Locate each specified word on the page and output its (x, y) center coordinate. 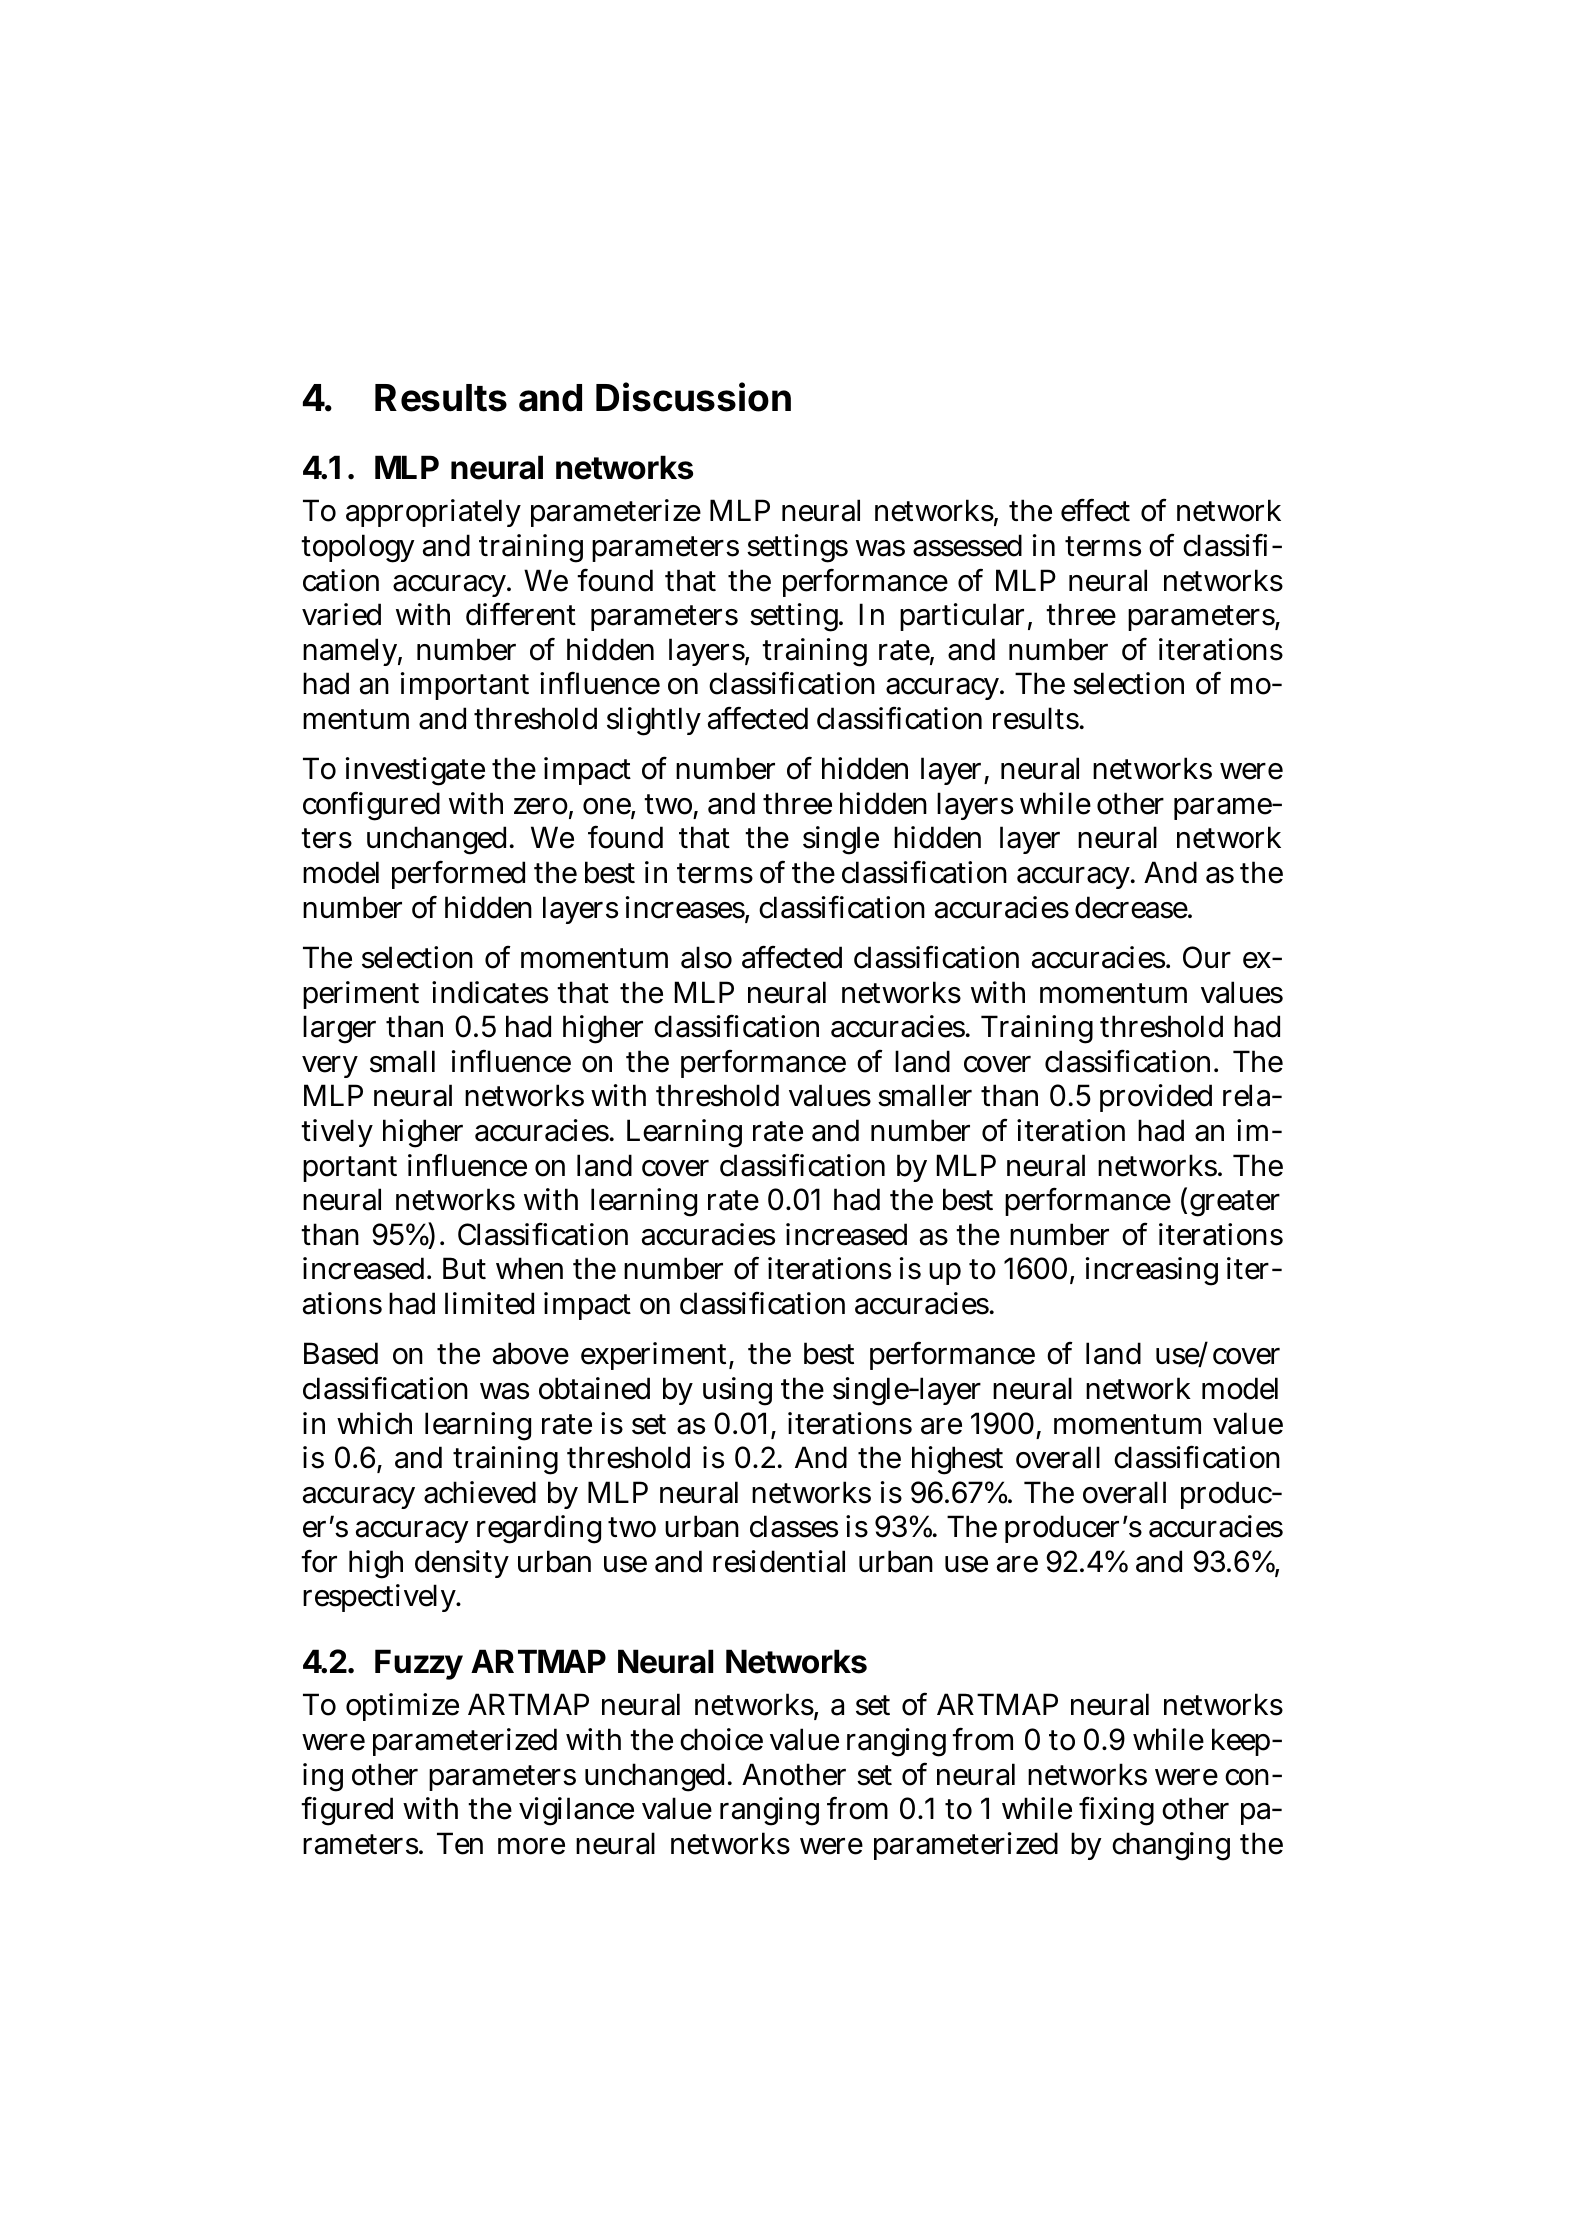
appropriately (433, 513)
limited (489, 1303)
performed (458, 874)
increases (685, 907)
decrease (1131, 907)
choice (721, 1739)
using (737, 1391)
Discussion (693, 397)
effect (1095, 510)
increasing (1152, 1271)
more (531, 1846)
